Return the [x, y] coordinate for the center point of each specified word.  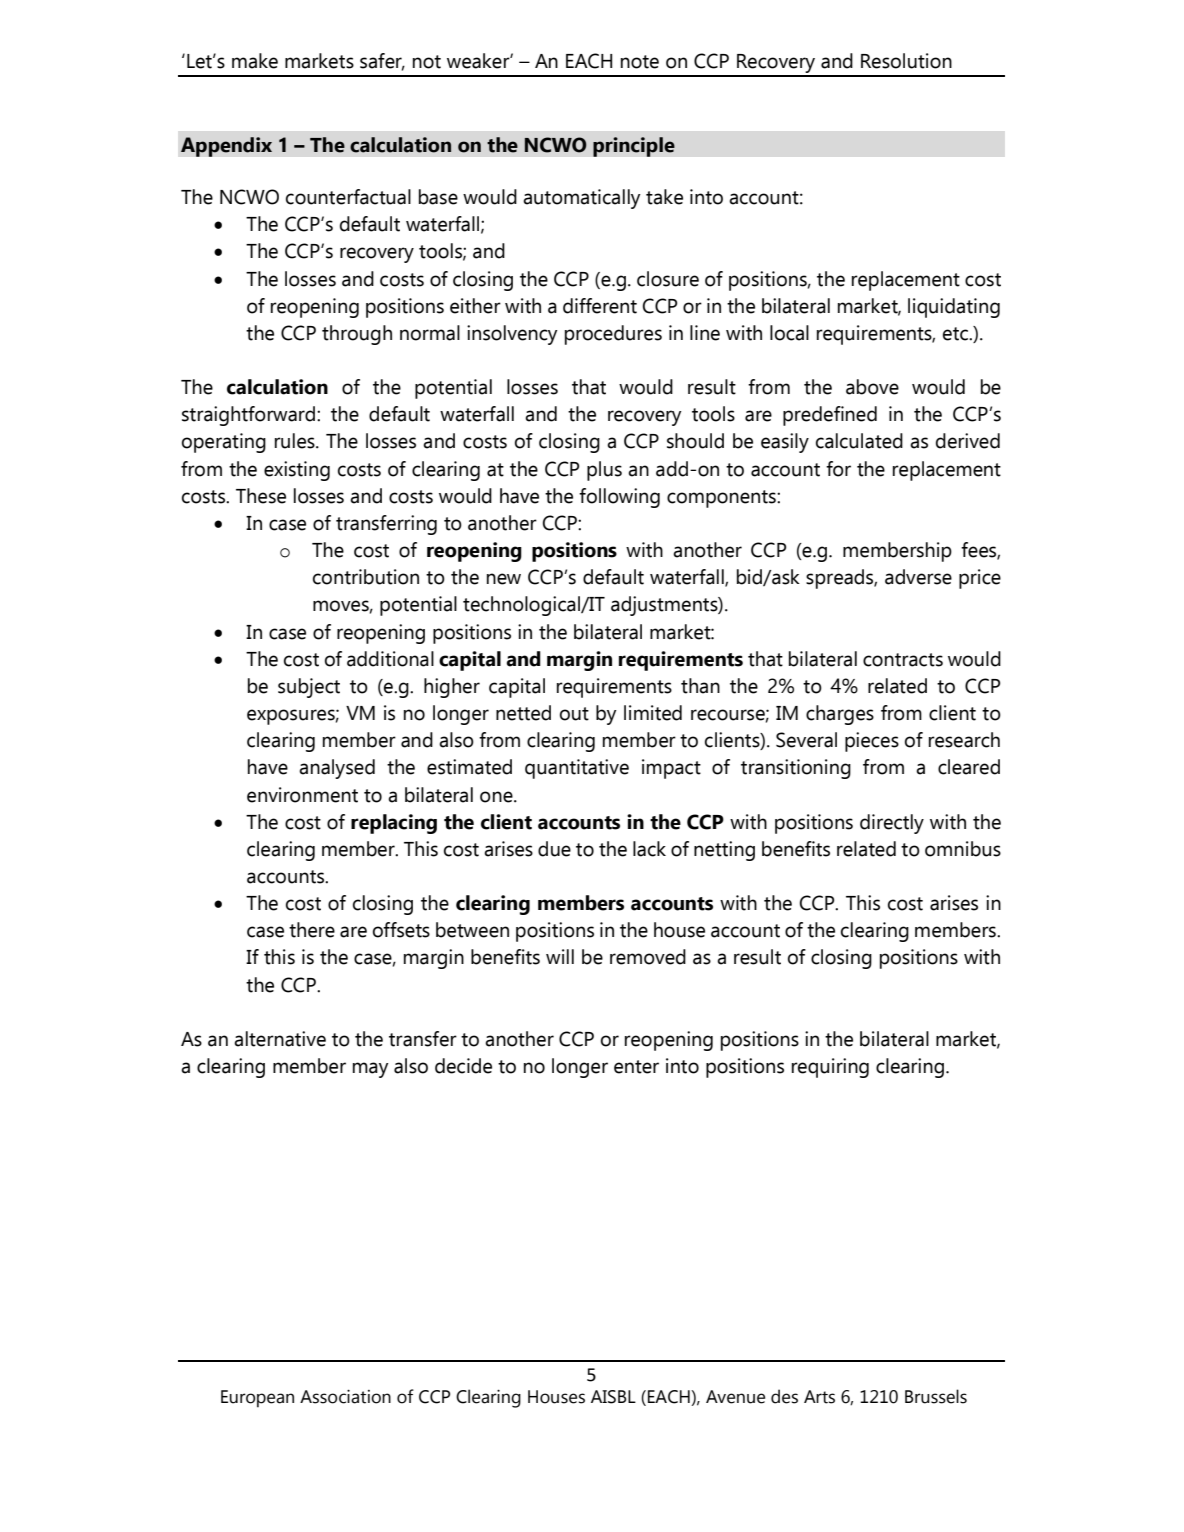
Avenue [735, 1397]
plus [604, 471]
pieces [872, 742]
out [574, 714]
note [640, 62]
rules [296, 441]
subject [309, 688]
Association [345, 1396]
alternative [280, 1039]
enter [636, 1067]
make [255, 61]
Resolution [906, 61]
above [872, 387]
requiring [830, 1068]
